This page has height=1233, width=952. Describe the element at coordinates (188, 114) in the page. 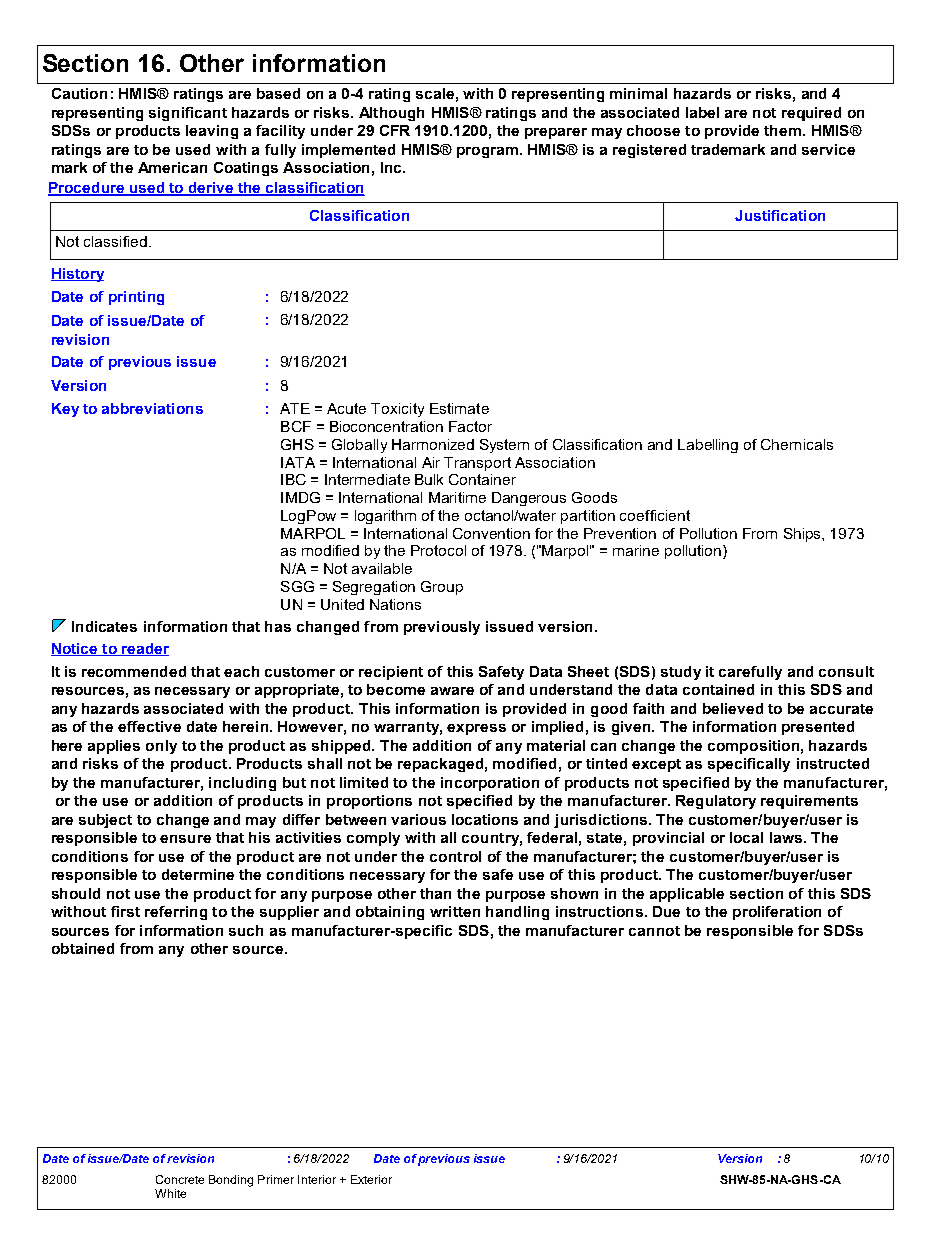

I see `significant` at that location.
